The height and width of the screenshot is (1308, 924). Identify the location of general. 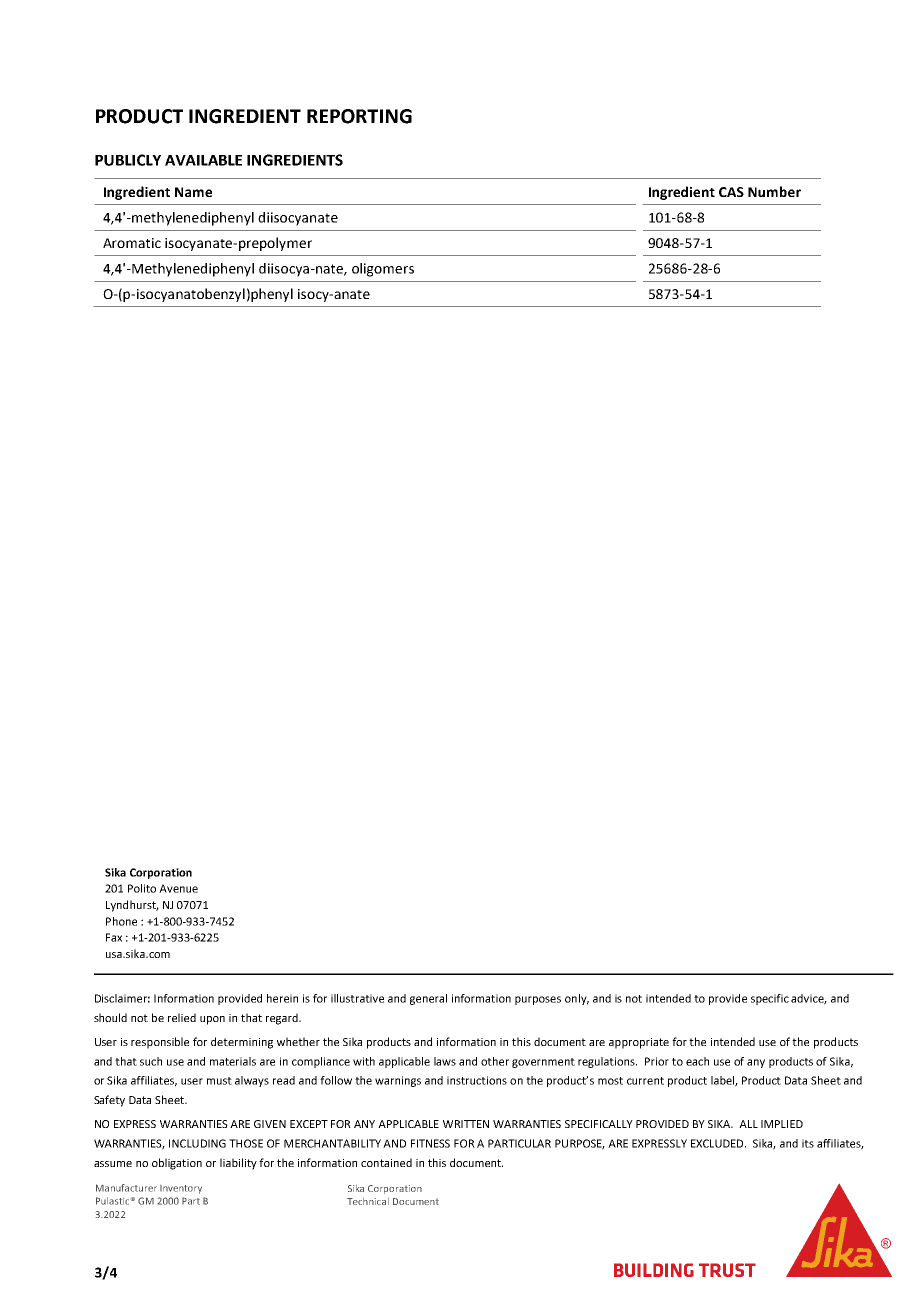
(428, 999).
